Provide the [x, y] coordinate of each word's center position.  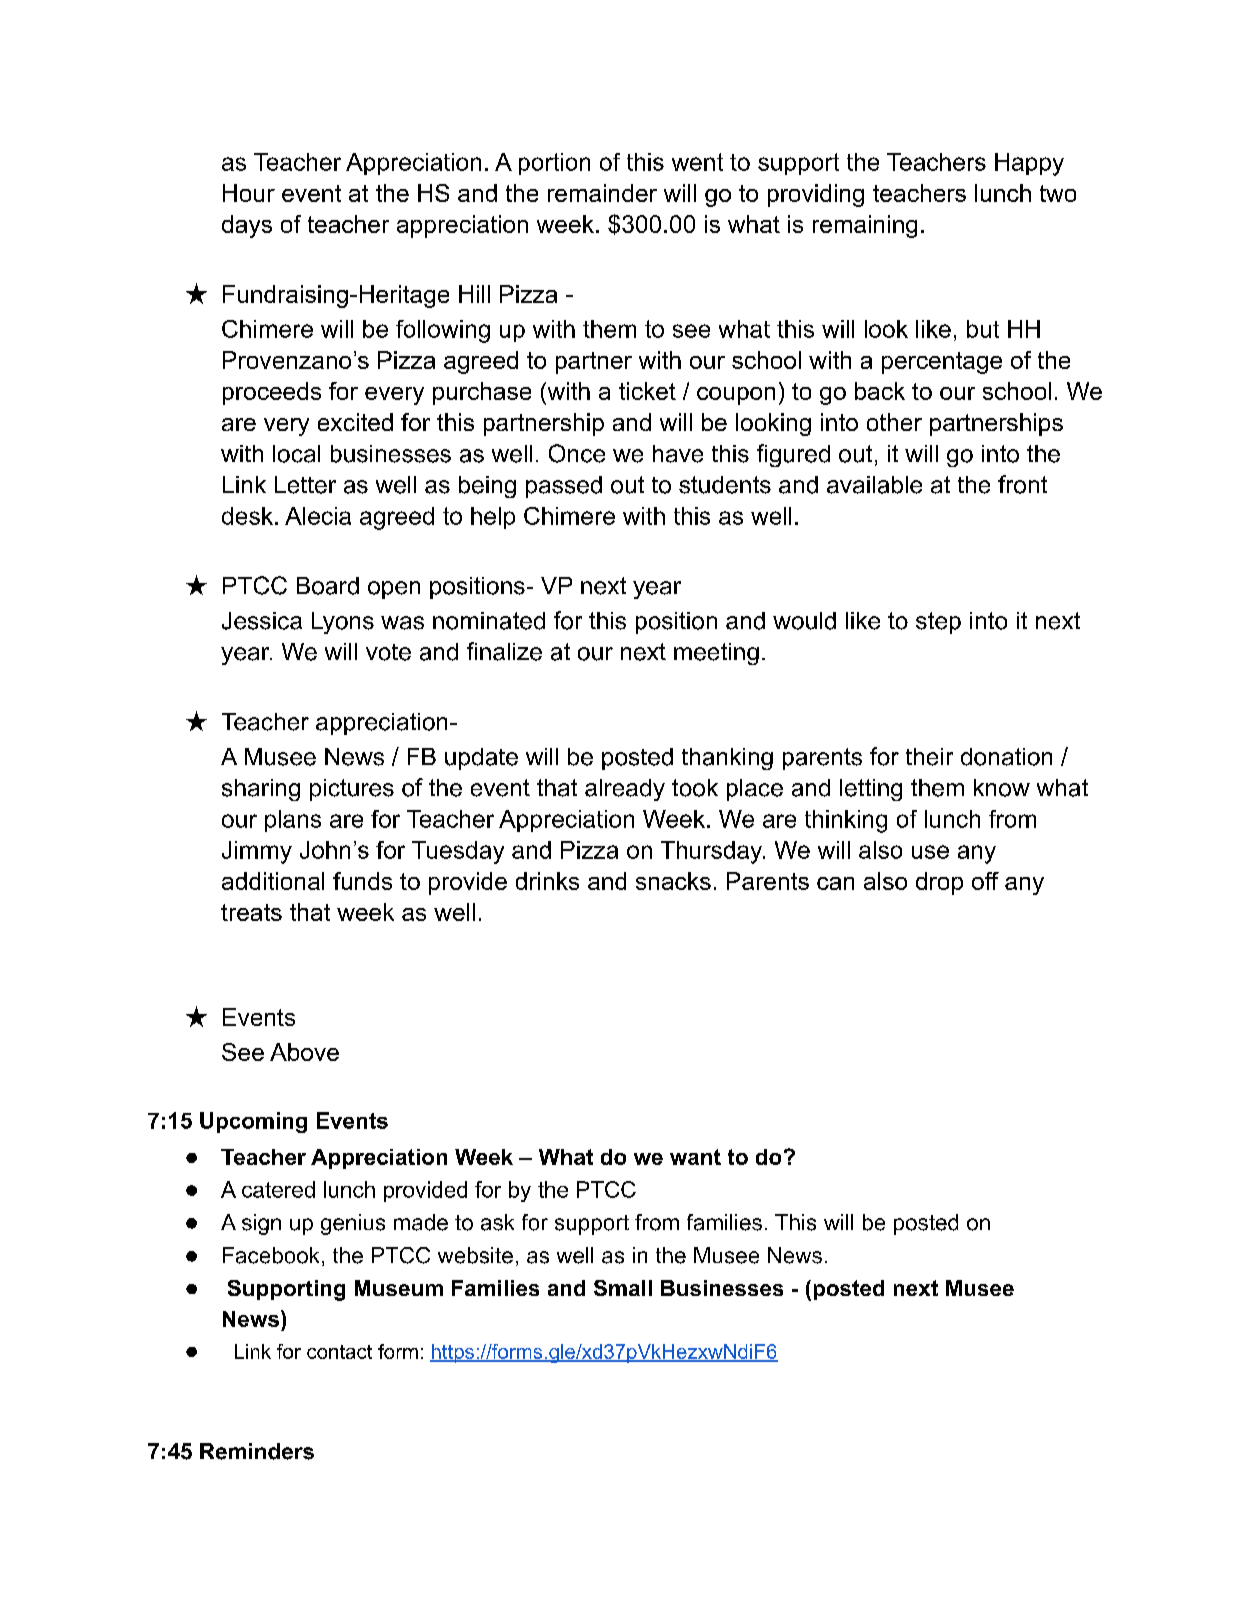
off [985, 881]
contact [339, 1352]
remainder [602, 193]
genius [353, 1224]
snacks [673, 881]
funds [362, 881]
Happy [1029, 164]
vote [388, 652]
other [894, 422]
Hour [249, 193]
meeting [716, 654]
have [678, 454]
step [938, 623]
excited [355, 422]
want [695, 1157]
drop [939, 883]
